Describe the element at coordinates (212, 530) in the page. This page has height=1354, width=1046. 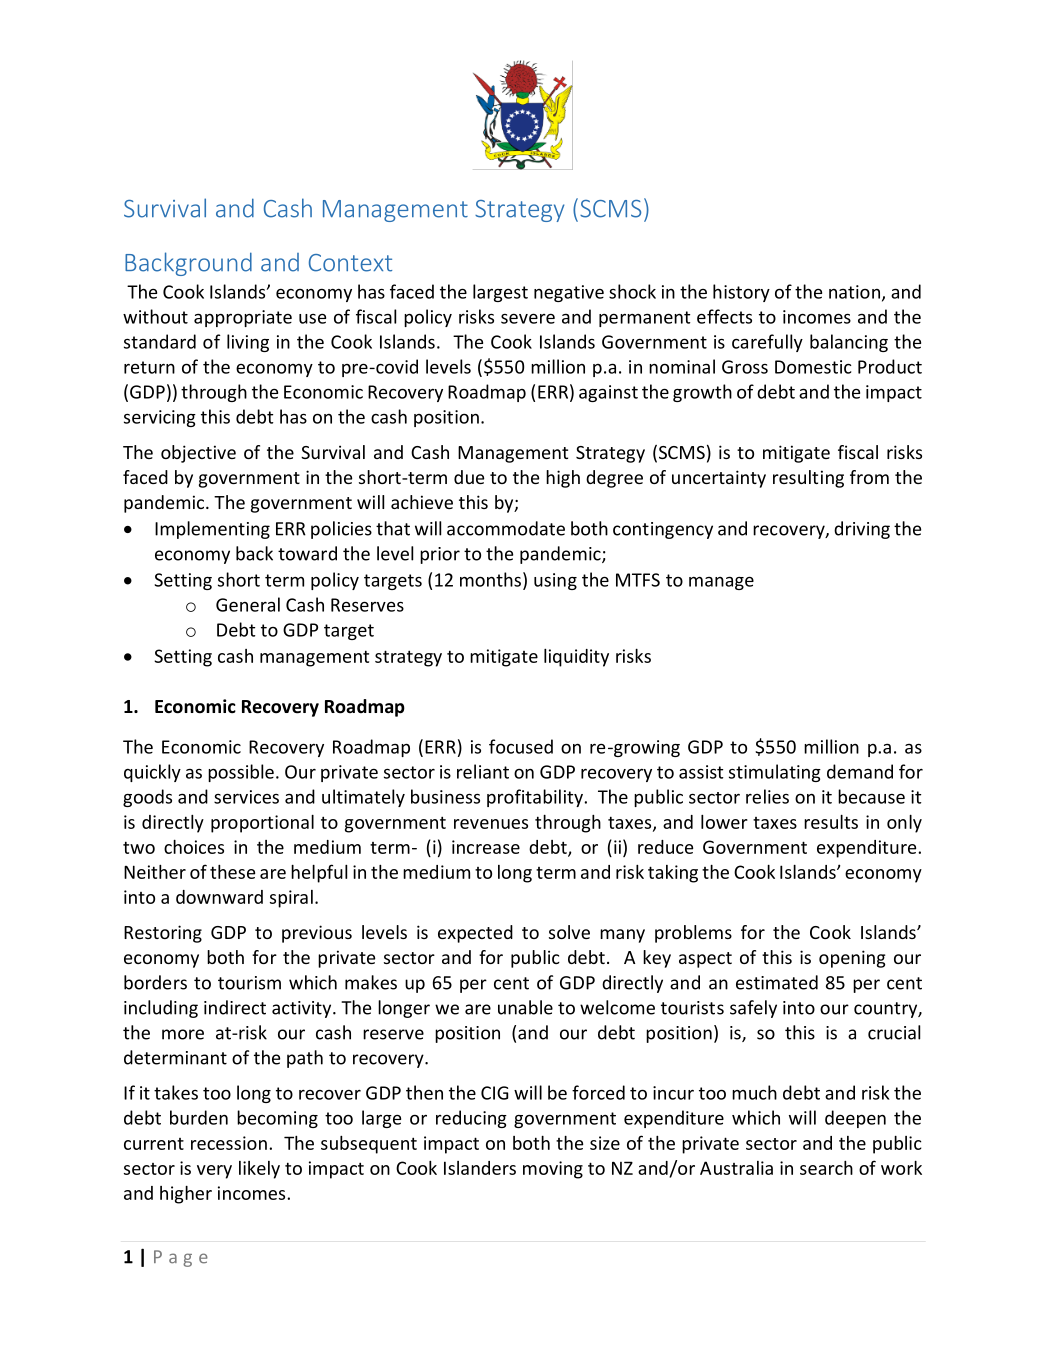
I see `Implementing` at that location.
